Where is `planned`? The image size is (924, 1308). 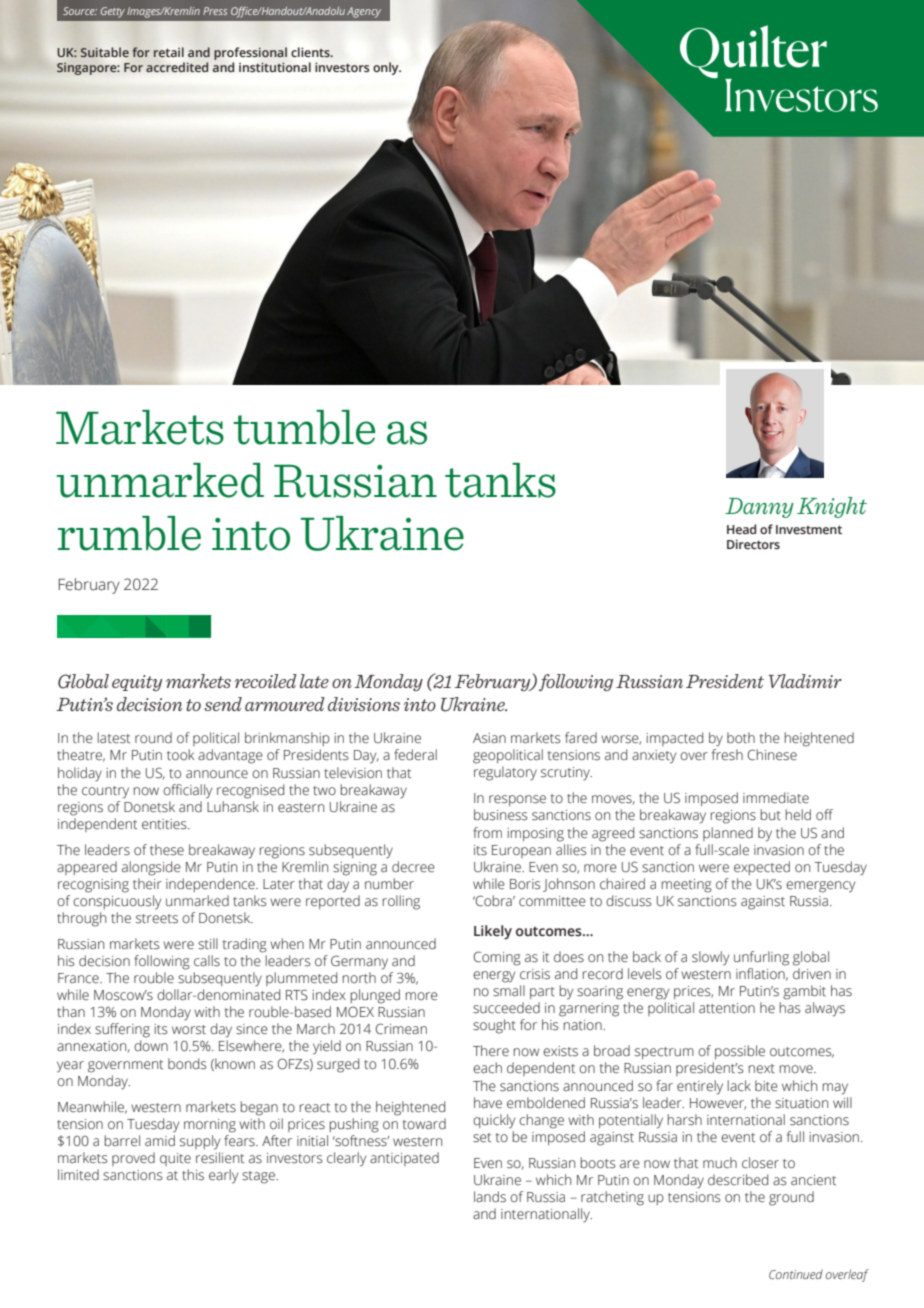
planned is located at coordinates (728, 834).
